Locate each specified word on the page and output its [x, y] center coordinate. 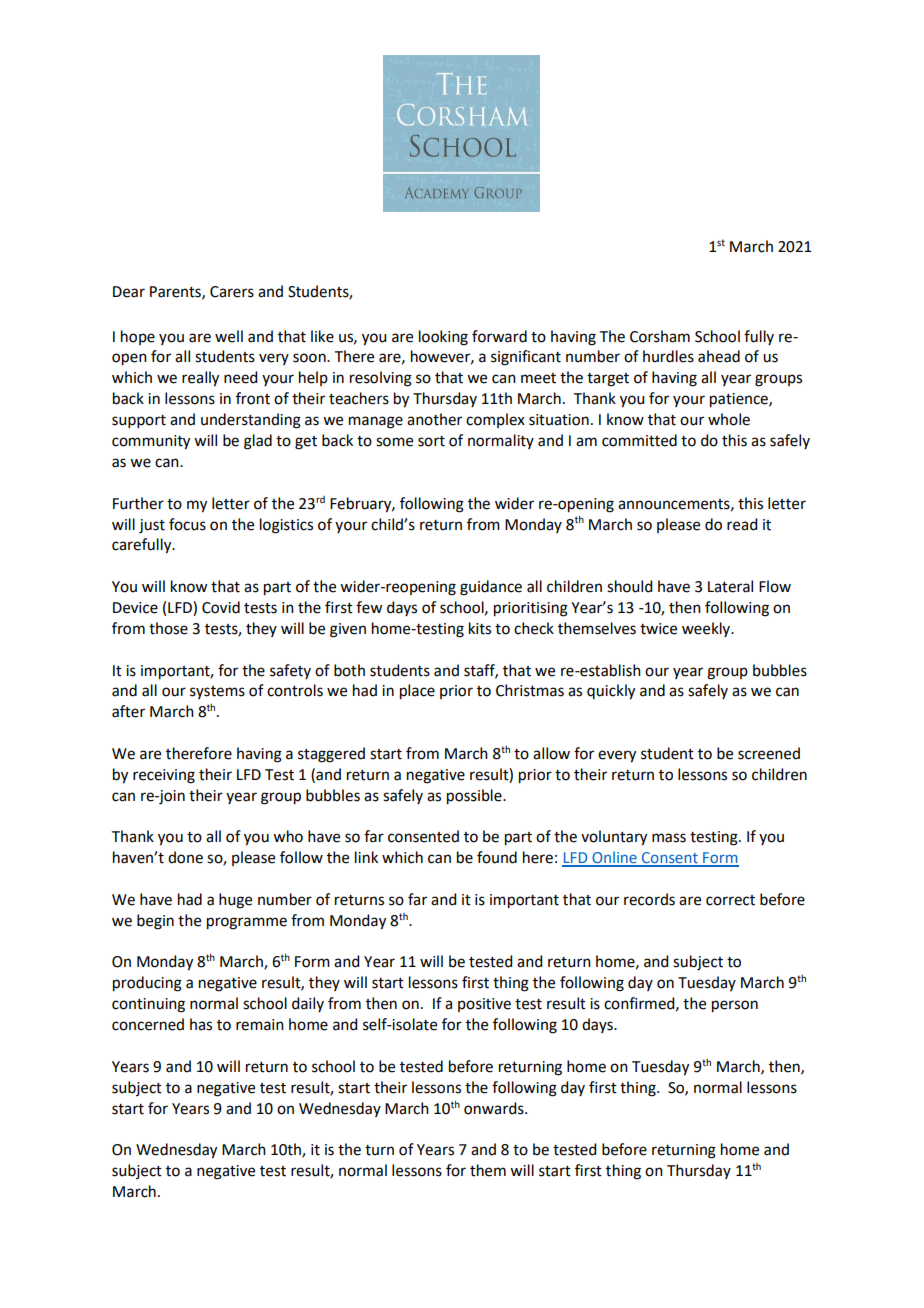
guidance [491, 588]
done [185, 857]
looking [443, 338]
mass [669, 838]
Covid [221, 607]
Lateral [730, 586]
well [229, 336]
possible [475, 797]
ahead [719, 356]
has [201, 1024]
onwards [495, 1108]
